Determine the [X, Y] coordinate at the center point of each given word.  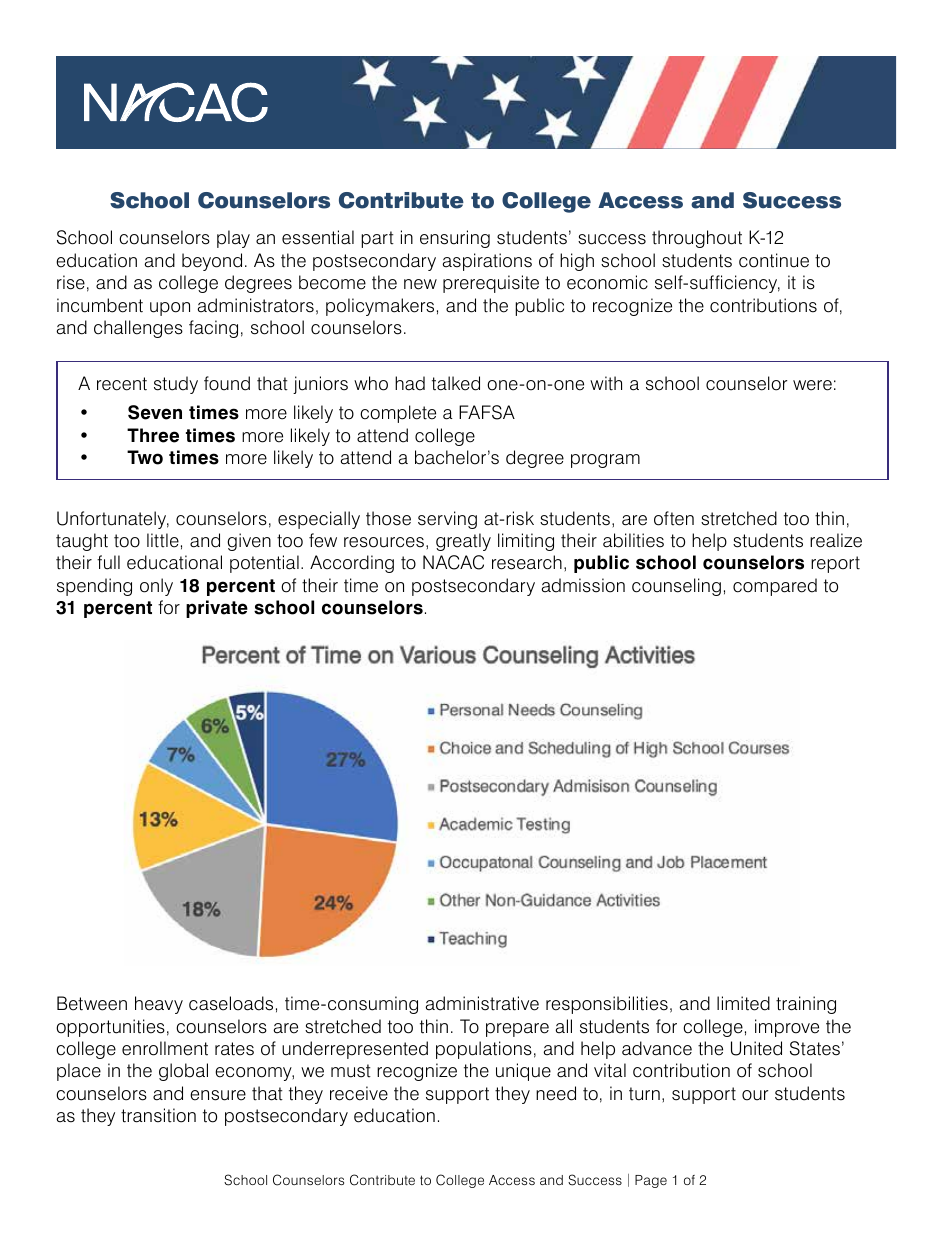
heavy [159, 1005]
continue [774, 260]
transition [158, 1115]
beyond [212, 262]
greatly [463, 542]
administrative [482, 1003]
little [163, 540]
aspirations [487, 262]
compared [775, 587]
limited [743, 1003]
